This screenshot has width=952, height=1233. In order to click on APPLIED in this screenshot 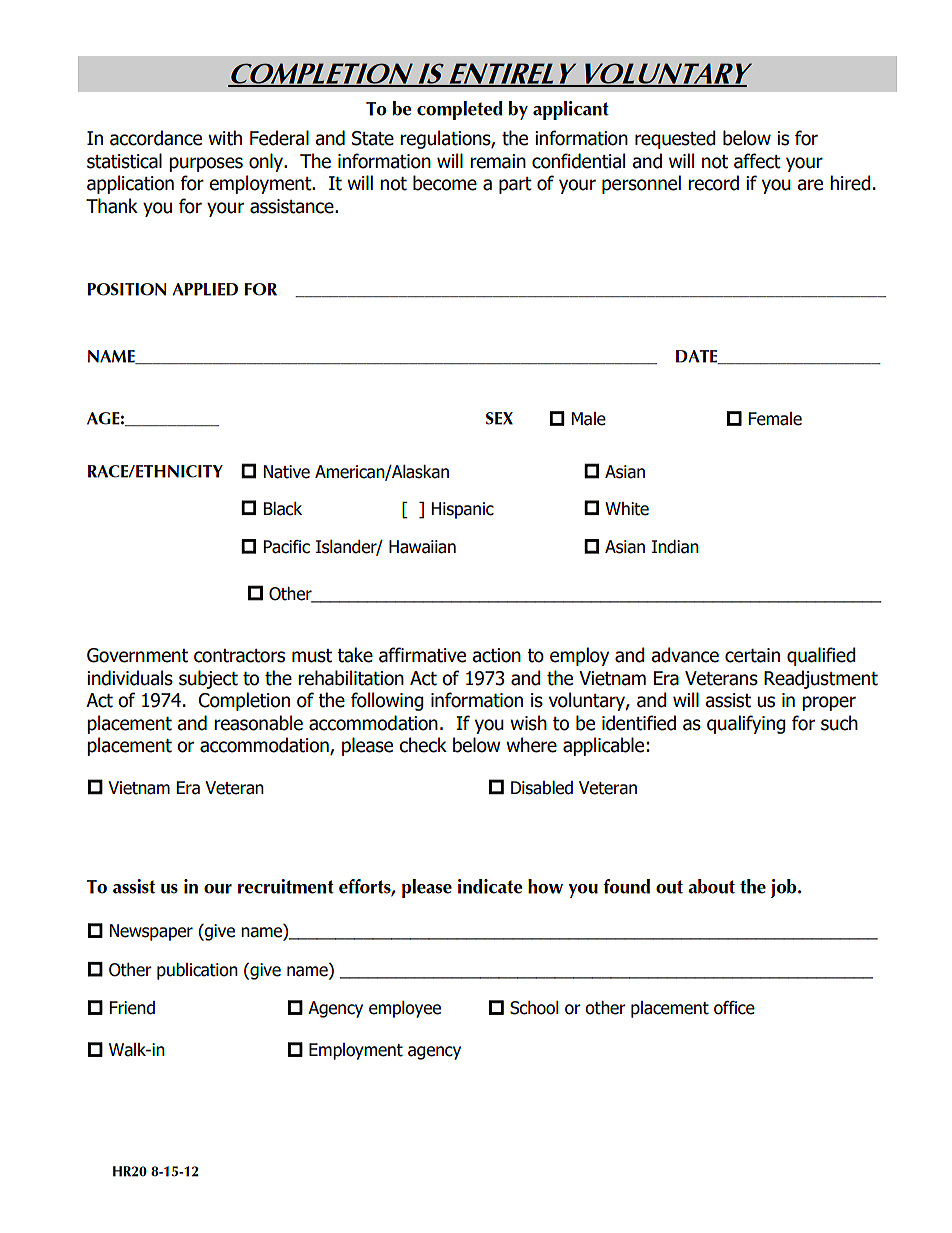, I will do `click(205, 289)`.
